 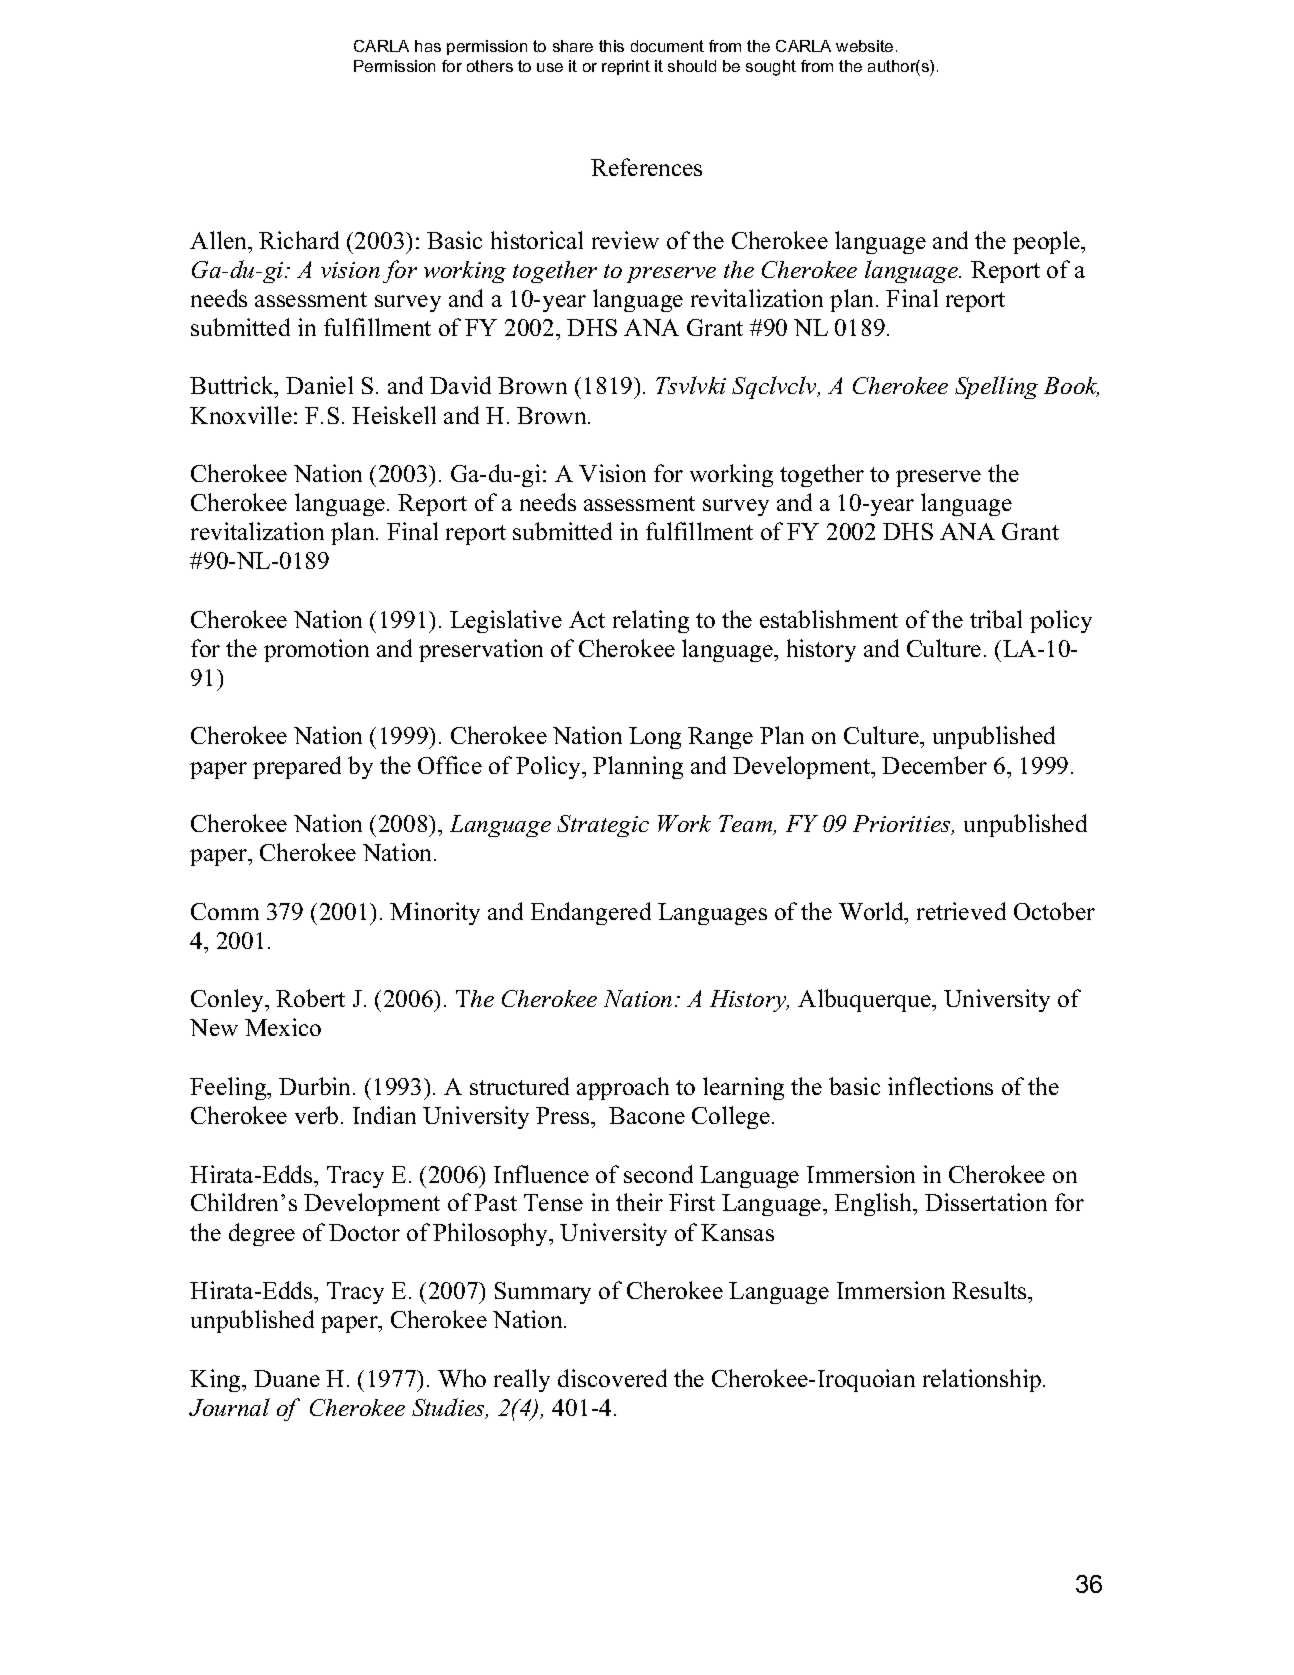 What do you see at coordinates (996, 387) in the document?
I see `Spelling` at bounding box center [996, 387].
